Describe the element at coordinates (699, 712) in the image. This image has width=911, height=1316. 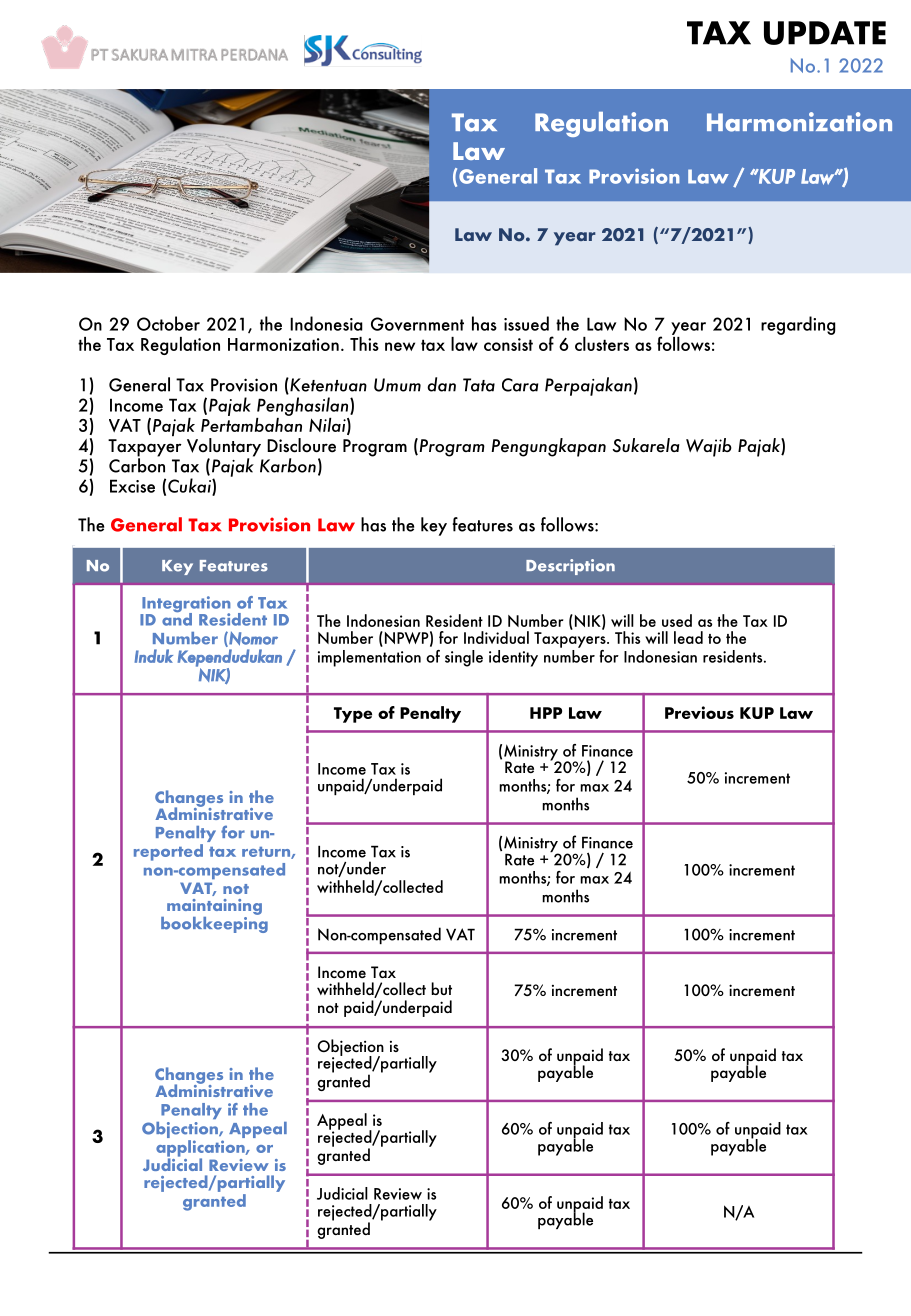
I see `Previous` at that location.
